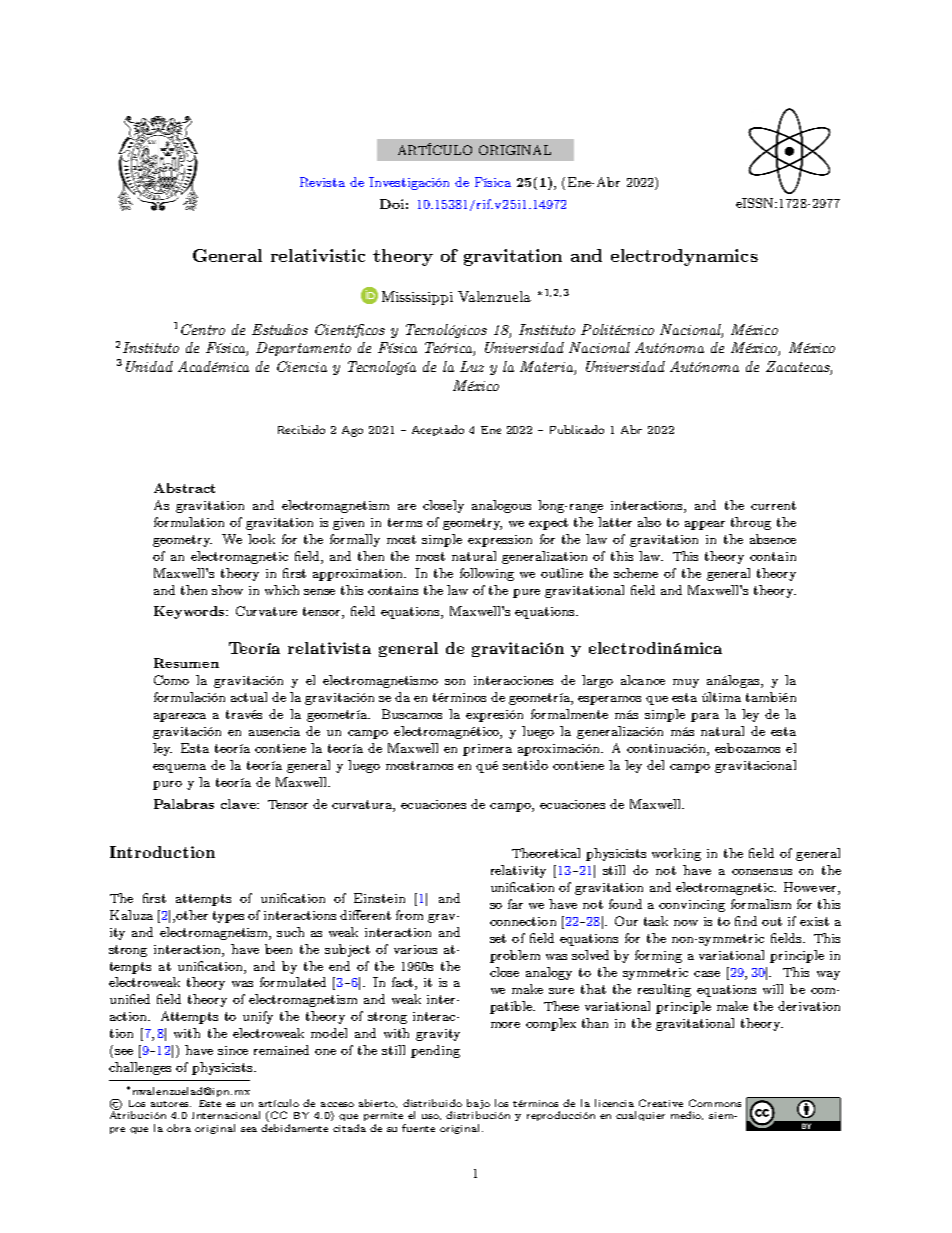 The image size is (952, 1233). What do you see at coordinates (184, 804) in the screenshot?
I see `Palabras` at bounding box center [184, 804].
